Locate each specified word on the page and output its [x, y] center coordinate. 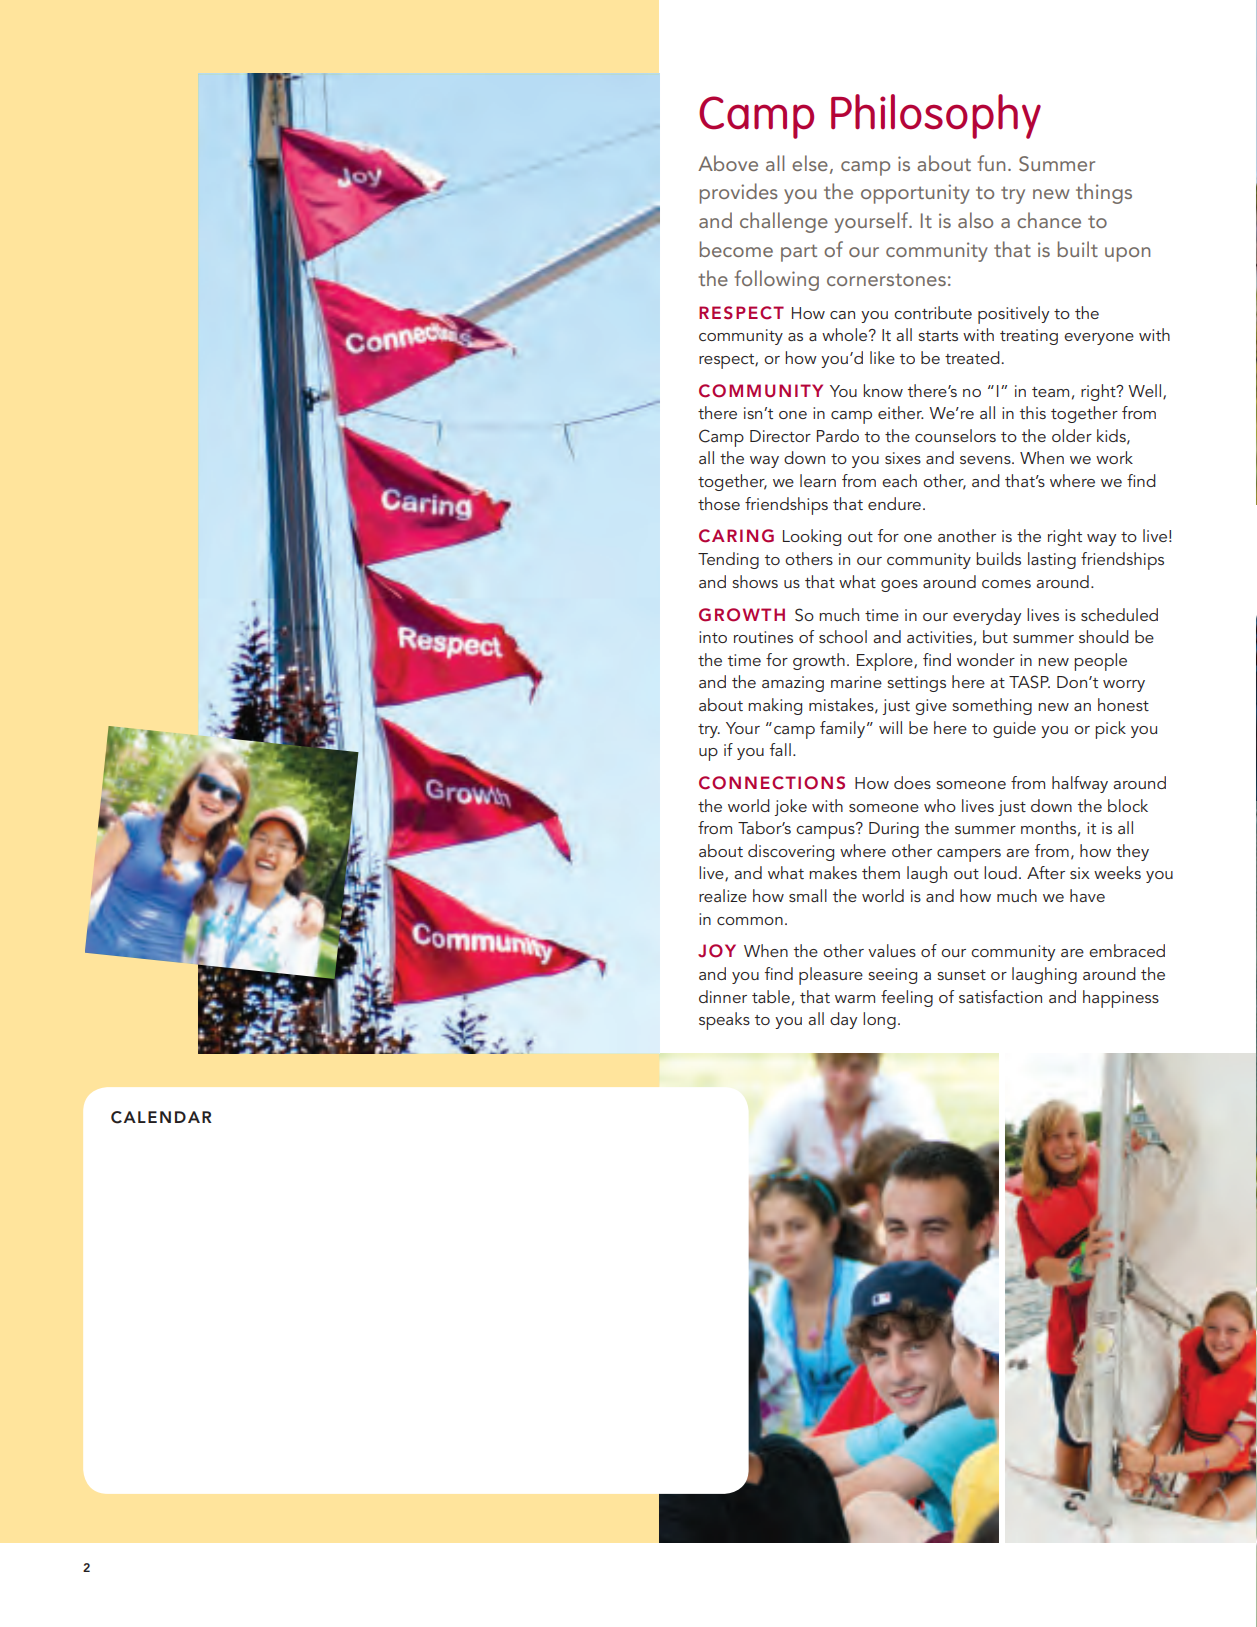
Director [780, 436]
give [931, 707]
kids [1112, 436]
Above [728, 163]
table [771, 996]
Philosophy [936, 116]
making [775, 706]
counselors [955, 435]
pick [1110, 730]
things [1104, 193]
